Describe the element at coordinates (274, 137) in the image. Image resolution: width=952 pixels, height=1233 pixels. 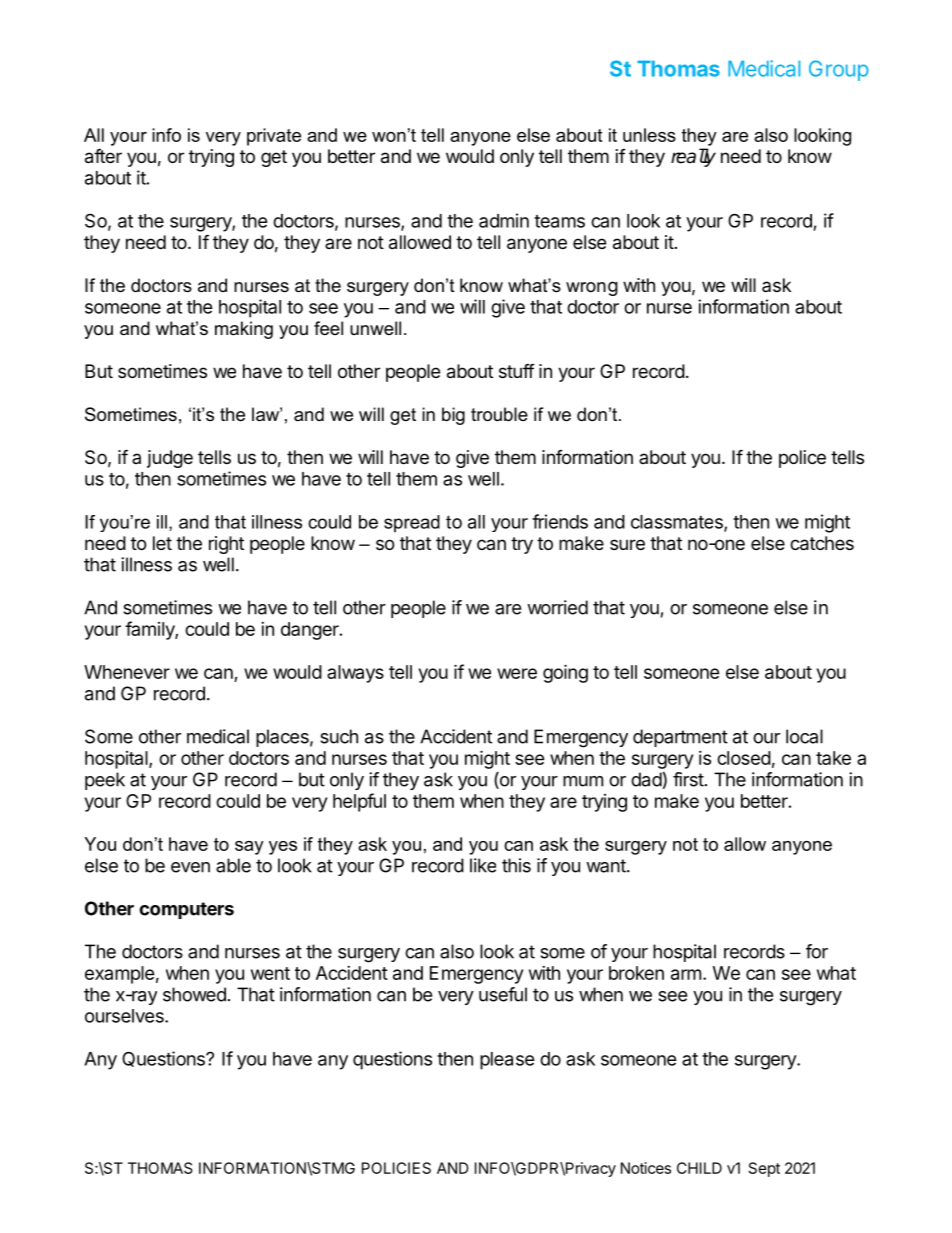
I see `private` at that location.
